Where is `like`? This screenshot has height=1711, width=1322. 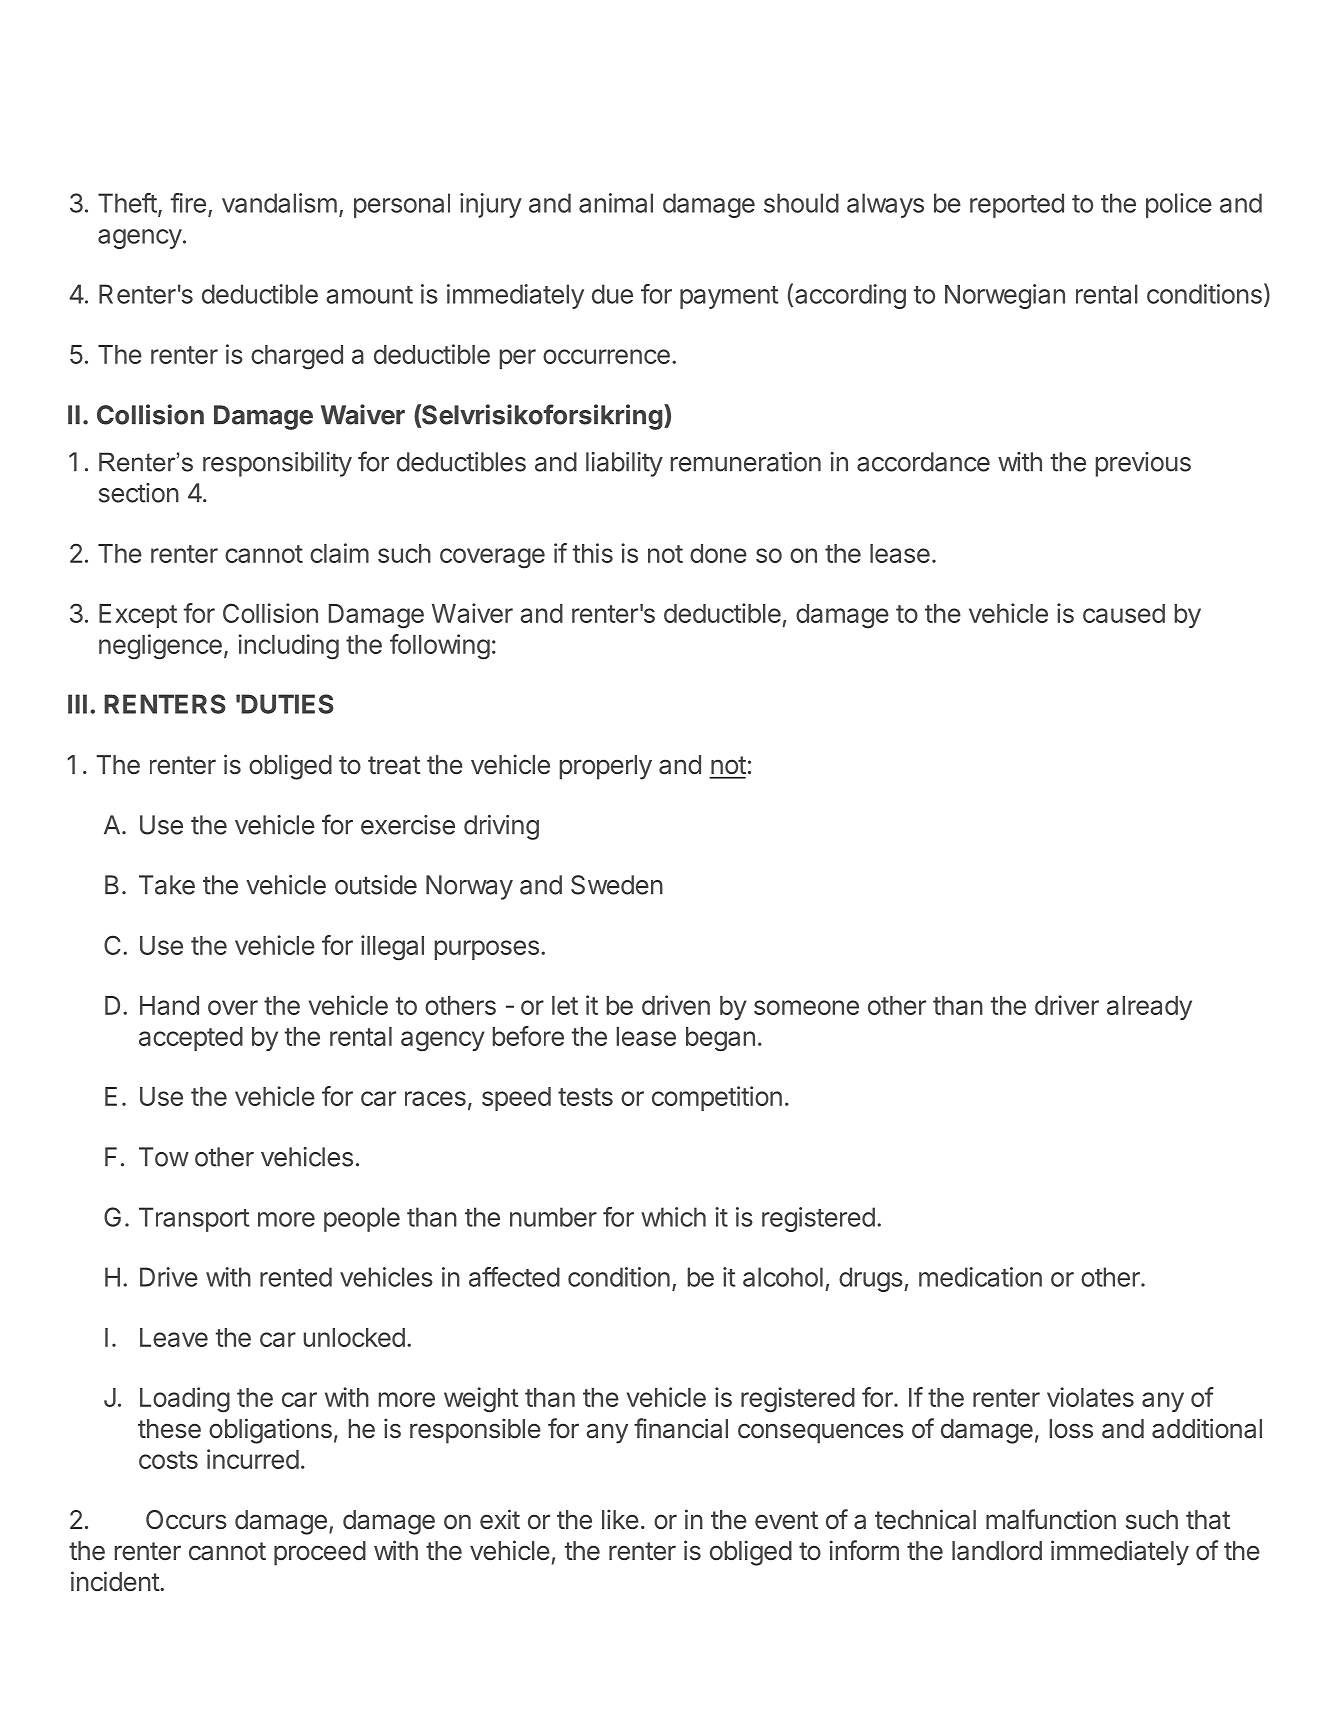 like is located at coordinates (620, 1519).
